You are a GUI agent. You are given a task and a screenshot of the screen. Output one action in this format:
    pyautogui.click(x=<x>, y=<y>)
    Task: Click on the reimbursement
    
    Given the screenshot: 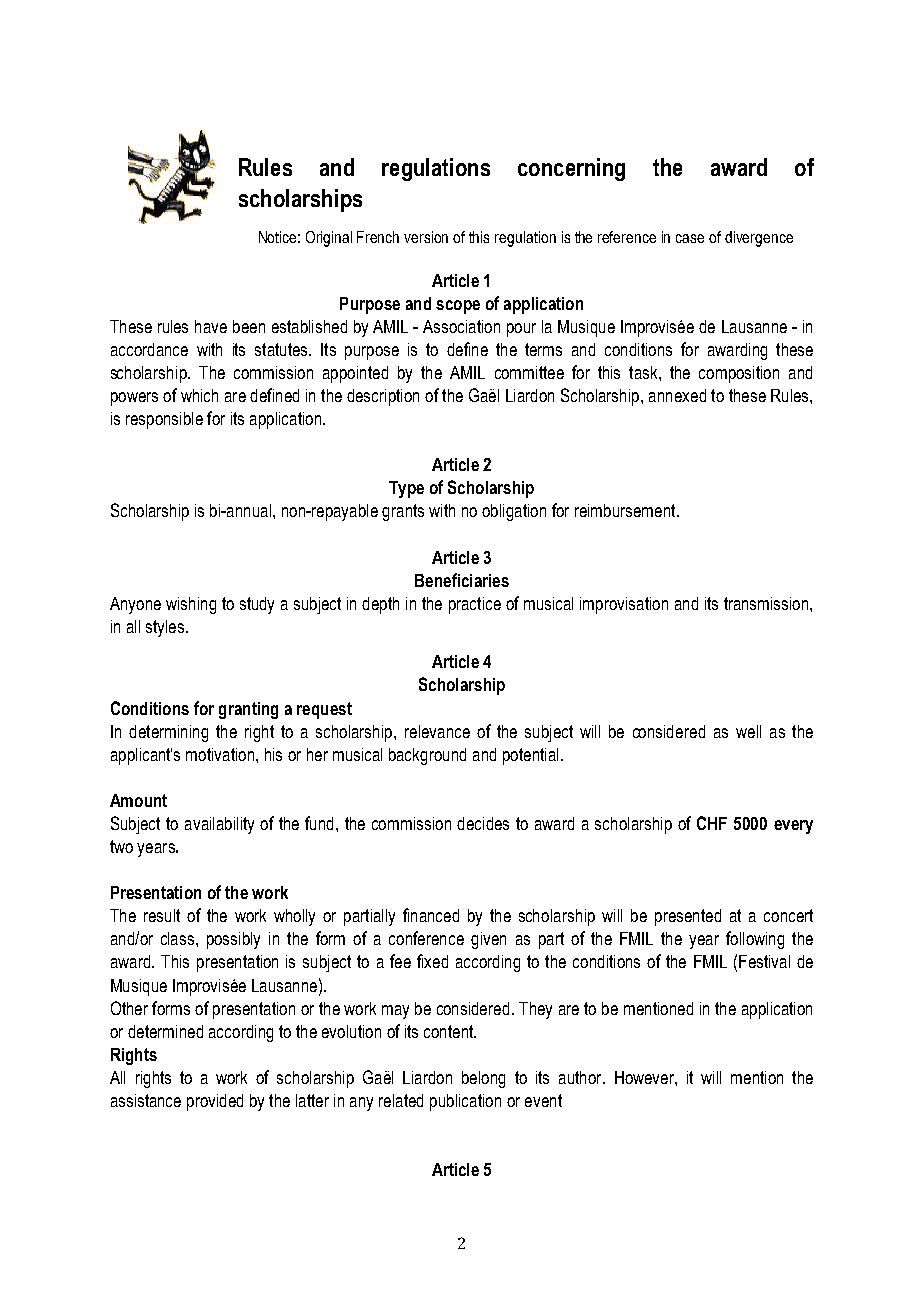 What is the action you would take?
    pyautogui.click(x=626, y=510)
